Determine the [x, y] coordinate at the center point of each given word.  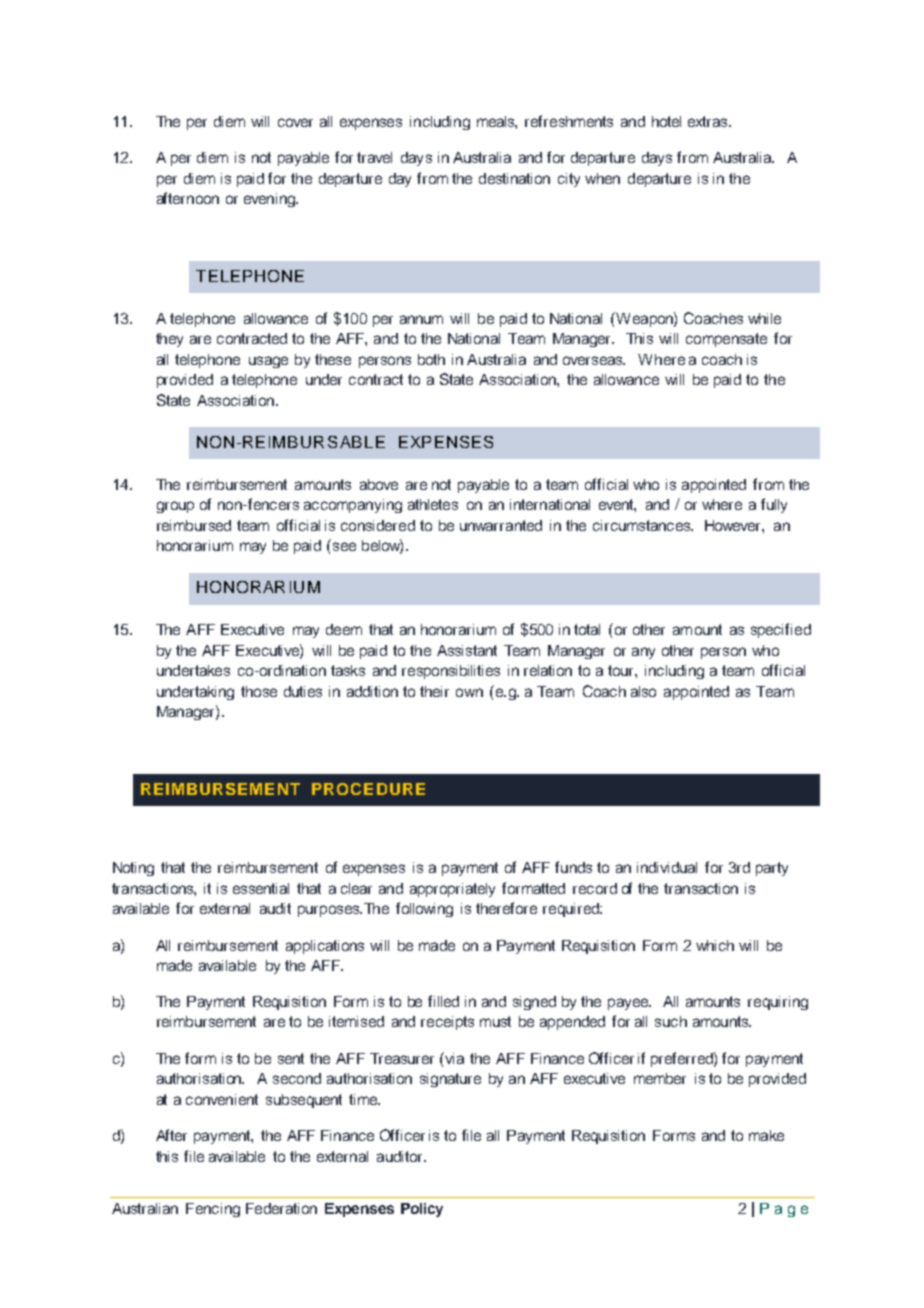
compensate [726, 340]
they [169, 340]
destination [514, 178]
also [643, 691]
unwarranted [501, 525]
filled [443, 1001]
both [431, 359]
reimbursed [194, 525]
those [259, 691]
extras [709, 121]
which [715, 945]
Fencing [213, 1210]
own [469, 692]
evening [270, 200]
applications [325, 947]
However [734, 525]
